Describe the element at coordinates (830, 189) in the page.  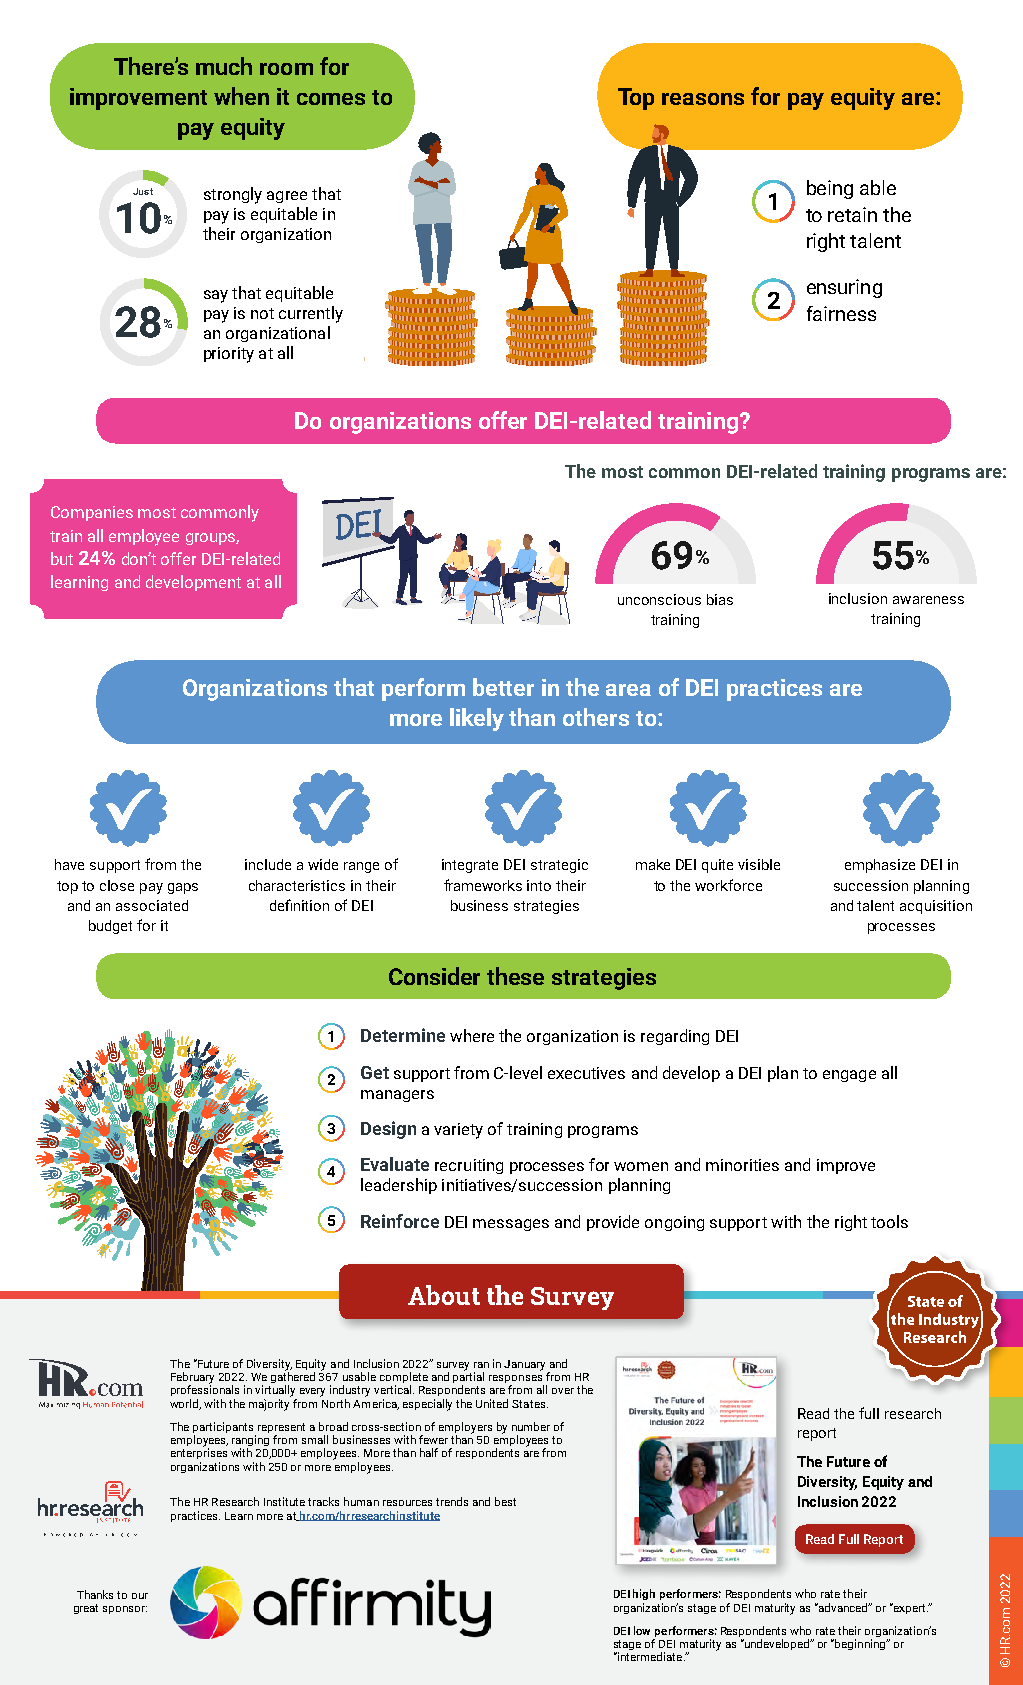
I see `being` at that location.
